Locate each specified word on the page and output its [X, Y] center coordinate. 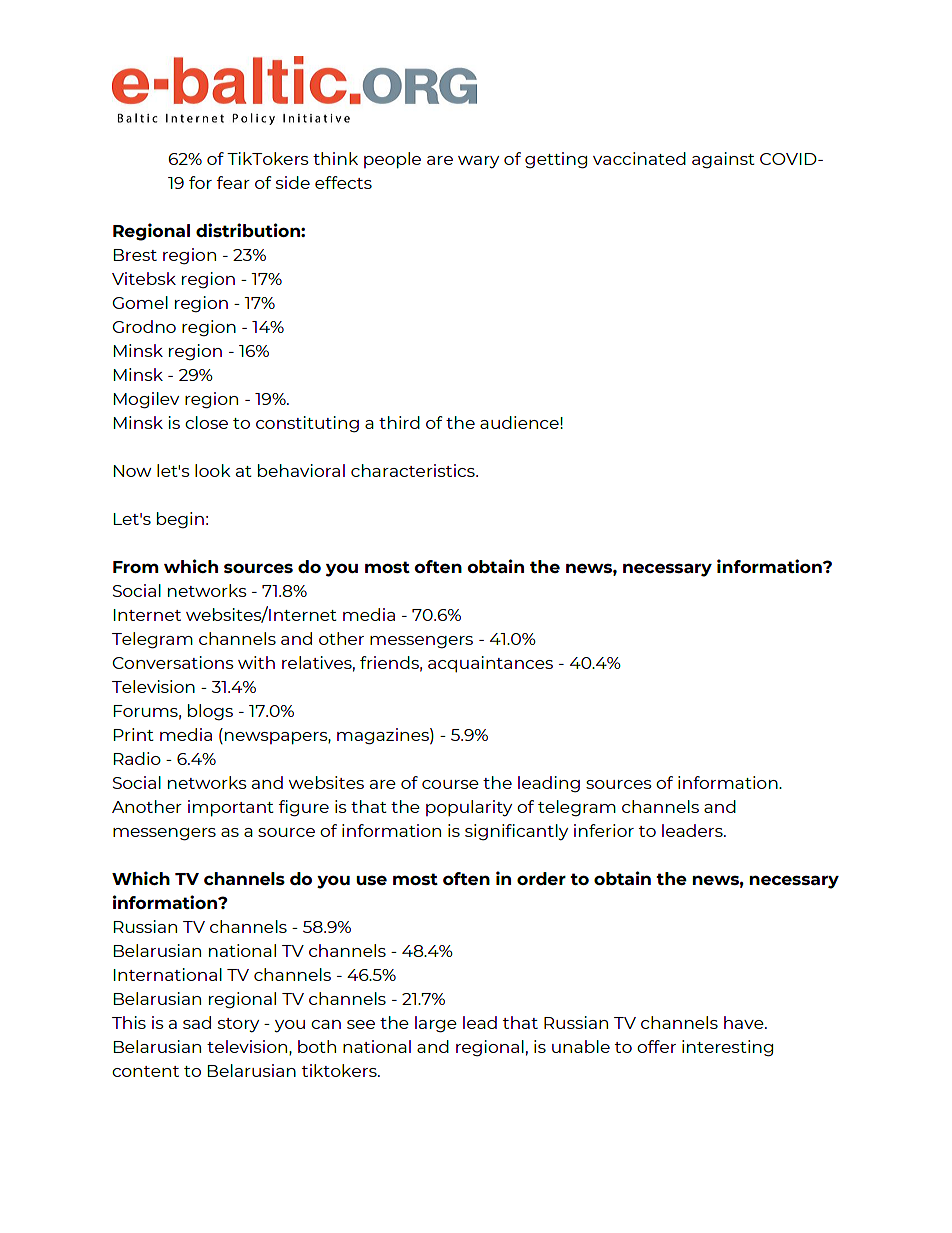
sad [197, 1022]
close [206, 422]
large [436, 1024]
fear [233, 182]
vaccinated [639, 158]
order [541, 878]
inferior [604, 830]
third [399, 422]
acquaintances [490, 664]
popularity [469, 808]
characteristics [414, 470]
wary [478, 162]
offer [656, 1046]
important [231, 808]
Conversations [173, 662]
